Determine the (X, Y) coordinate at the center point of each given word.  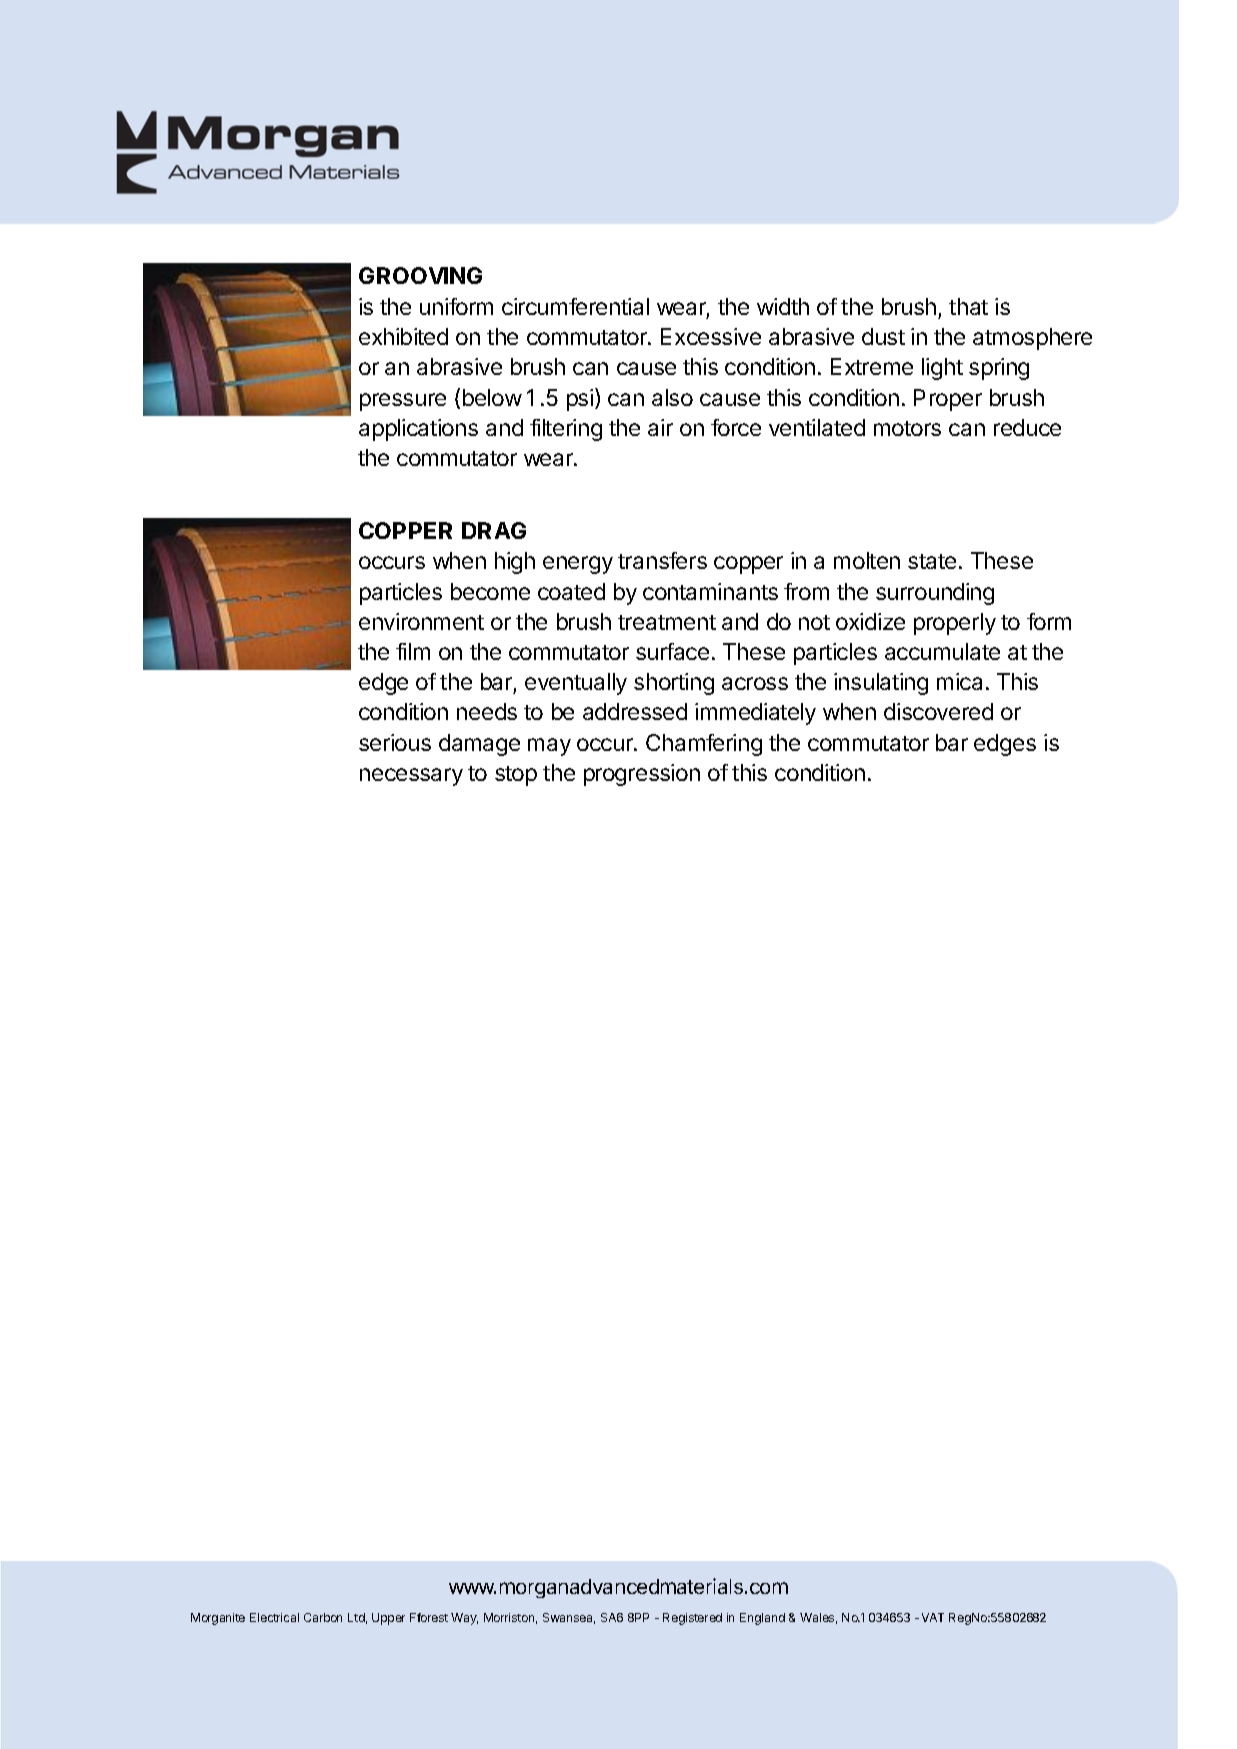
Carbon (323, 1617)
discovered (938, 711)
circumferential (575, 306)
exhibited (403, 336)
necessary (411, 777)
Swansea (569, 1618)
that (968, 306)
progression (642, 775)
